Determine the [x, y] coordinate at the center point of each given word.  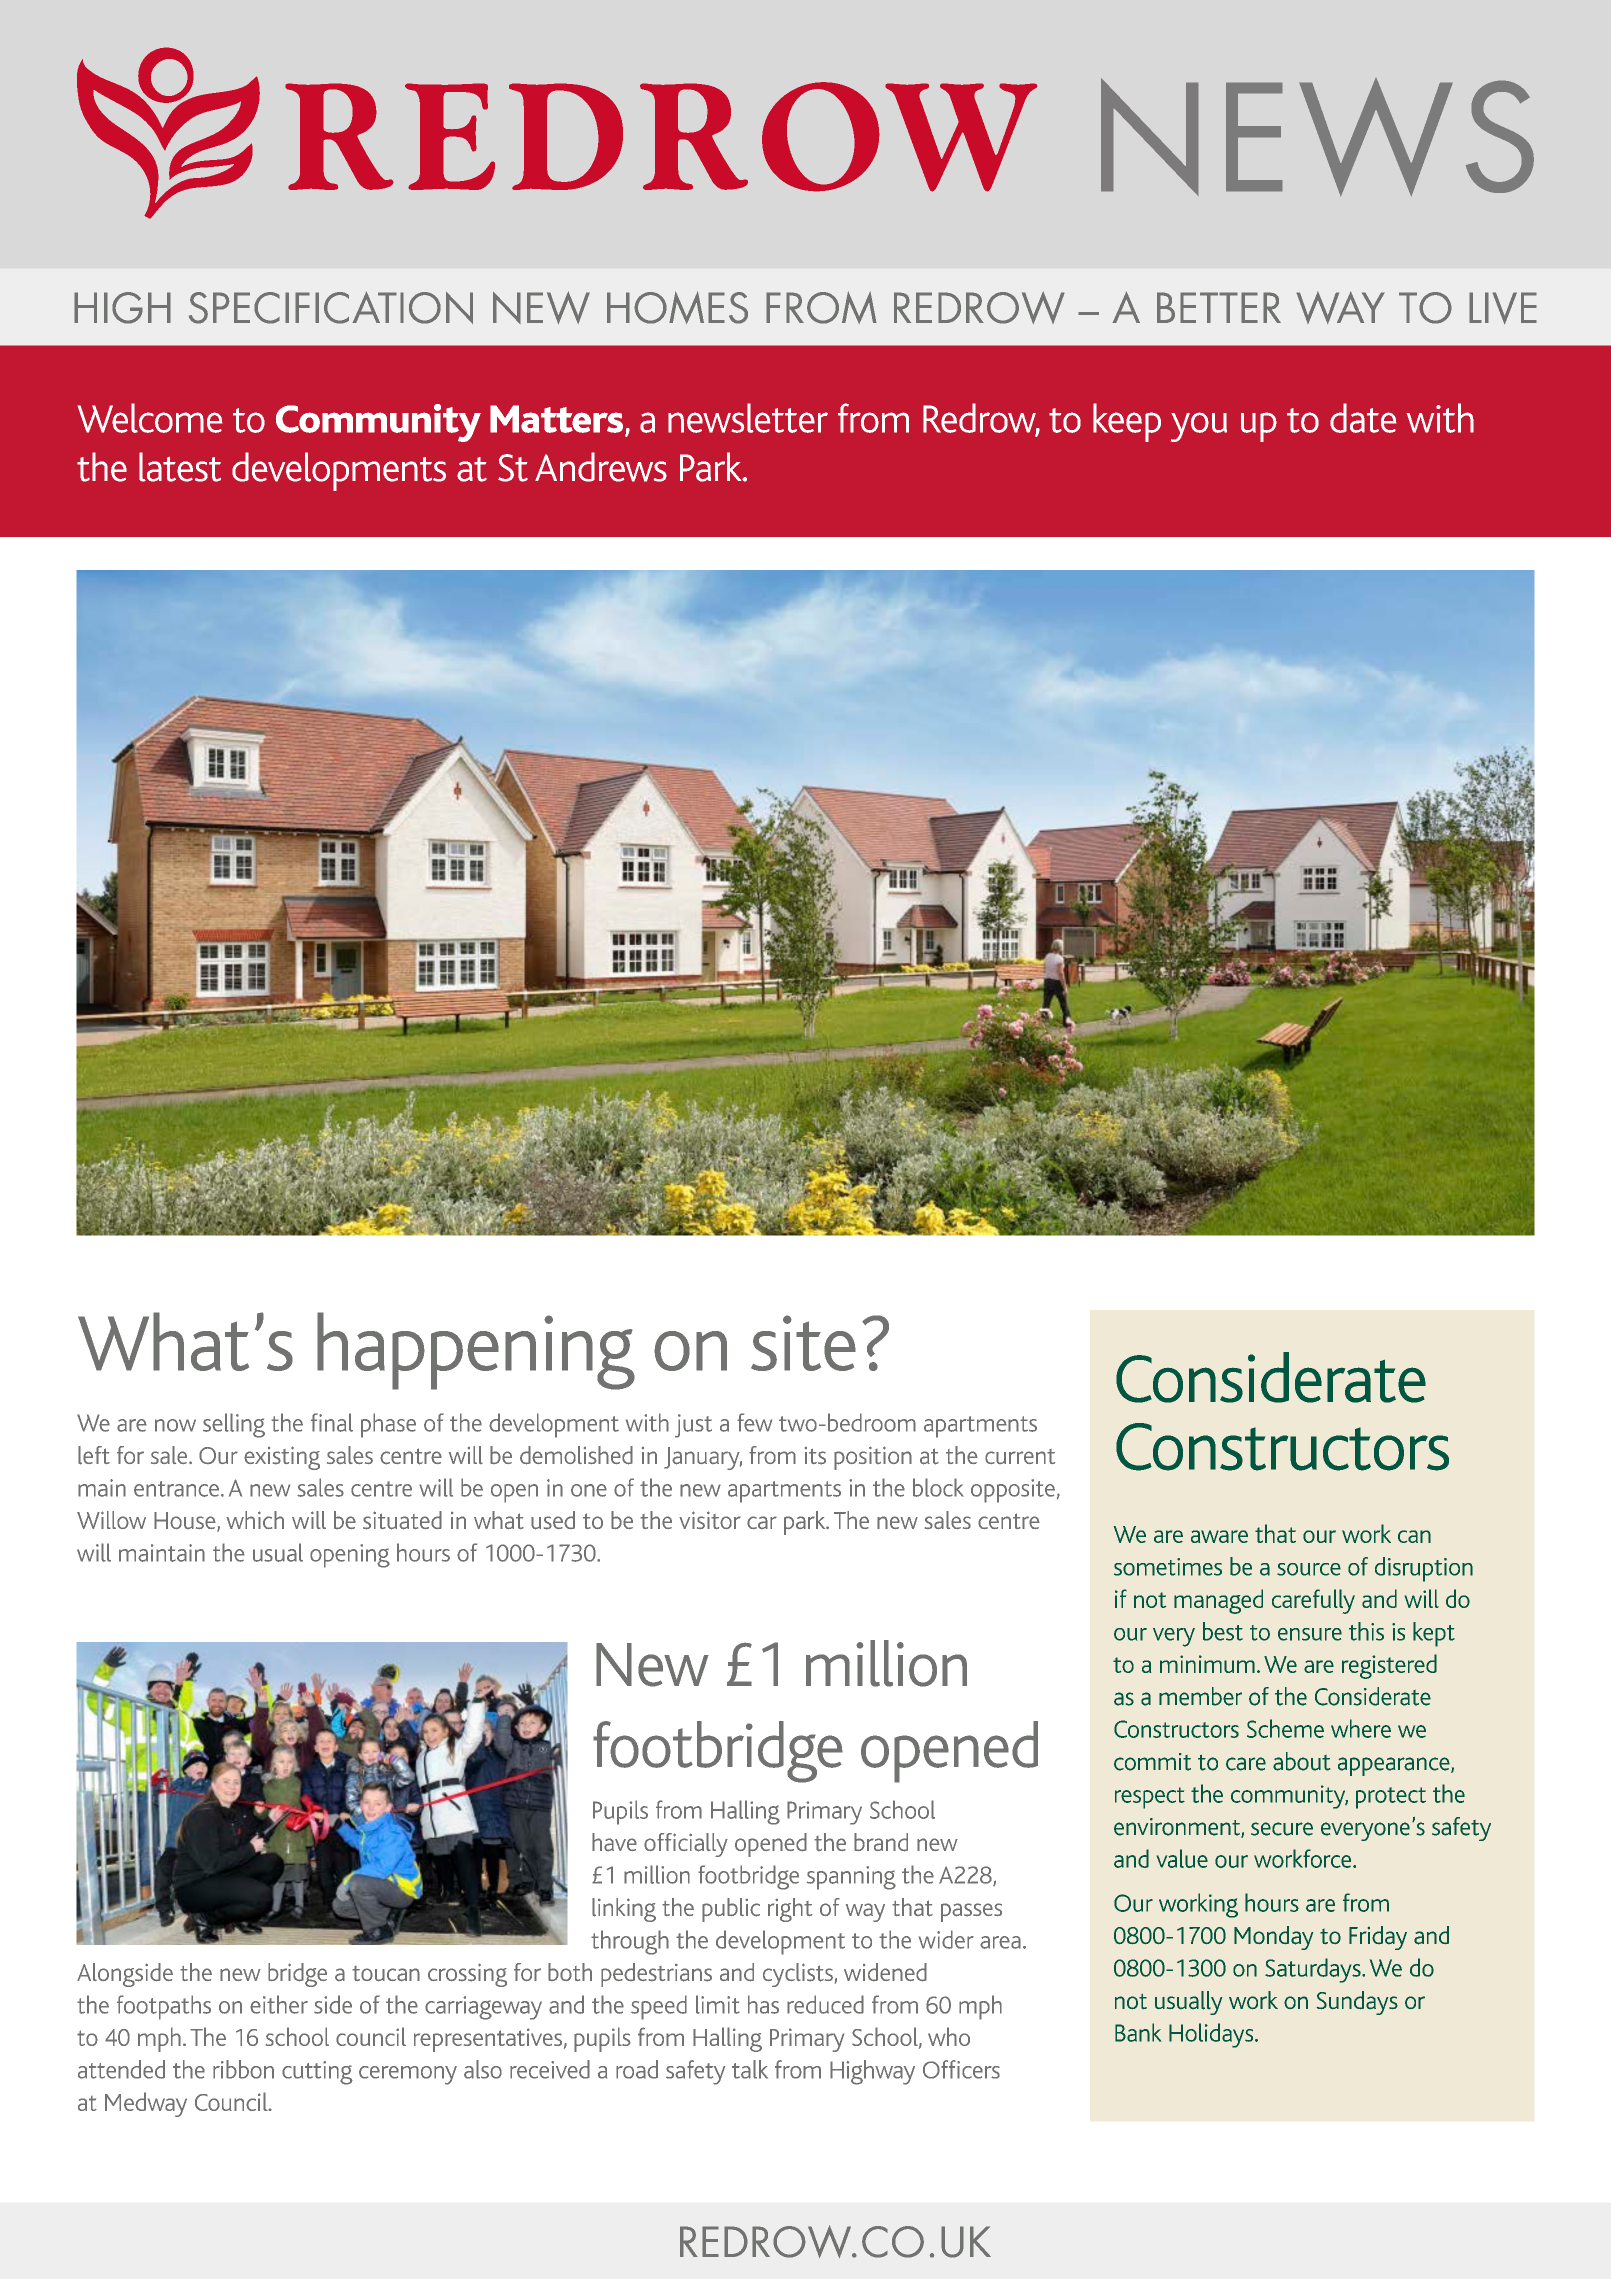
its [815, 1456]
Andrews [601, 467]
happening [476, 1351]
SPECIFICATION [331, 307]
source [1309, 1569]
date [1363, 418]
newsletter [748, 418]
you [1199, 427]
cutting [317, 2073]
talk [750, 2069]
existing [282, 1458]
